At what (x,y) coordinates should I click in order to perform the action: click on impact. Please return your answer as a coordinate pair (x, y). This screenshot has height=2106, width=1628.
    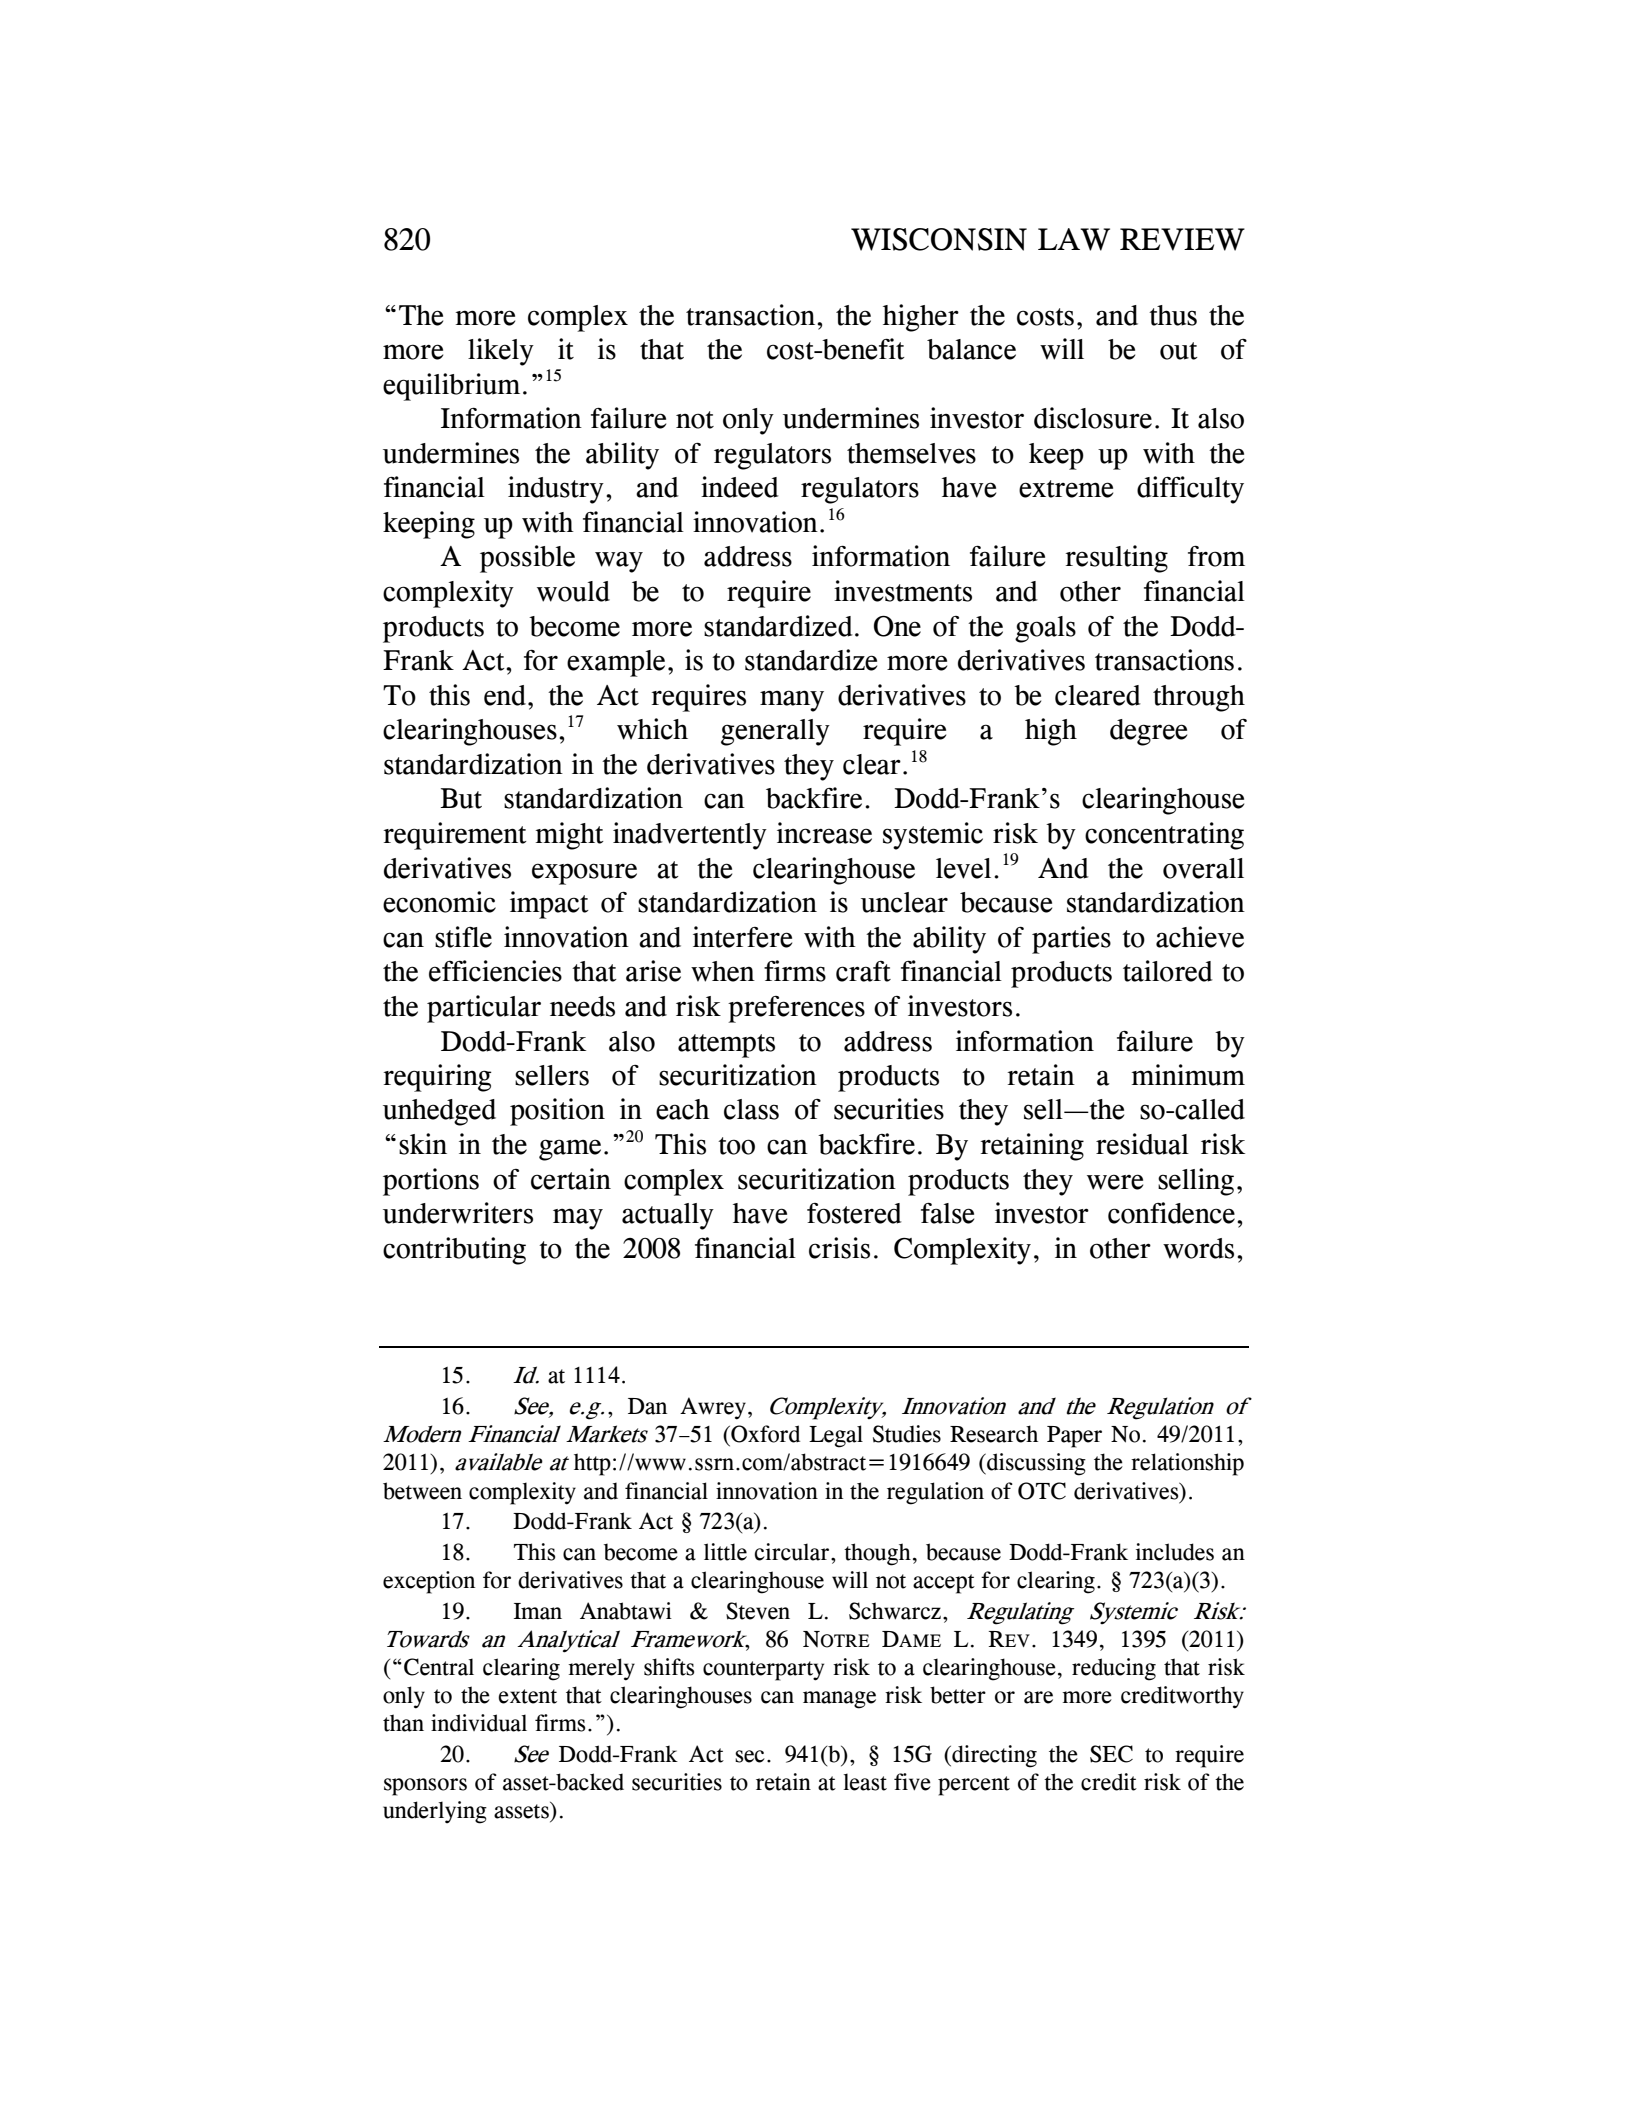
    Looking at the image, I should click on (549, 905).
